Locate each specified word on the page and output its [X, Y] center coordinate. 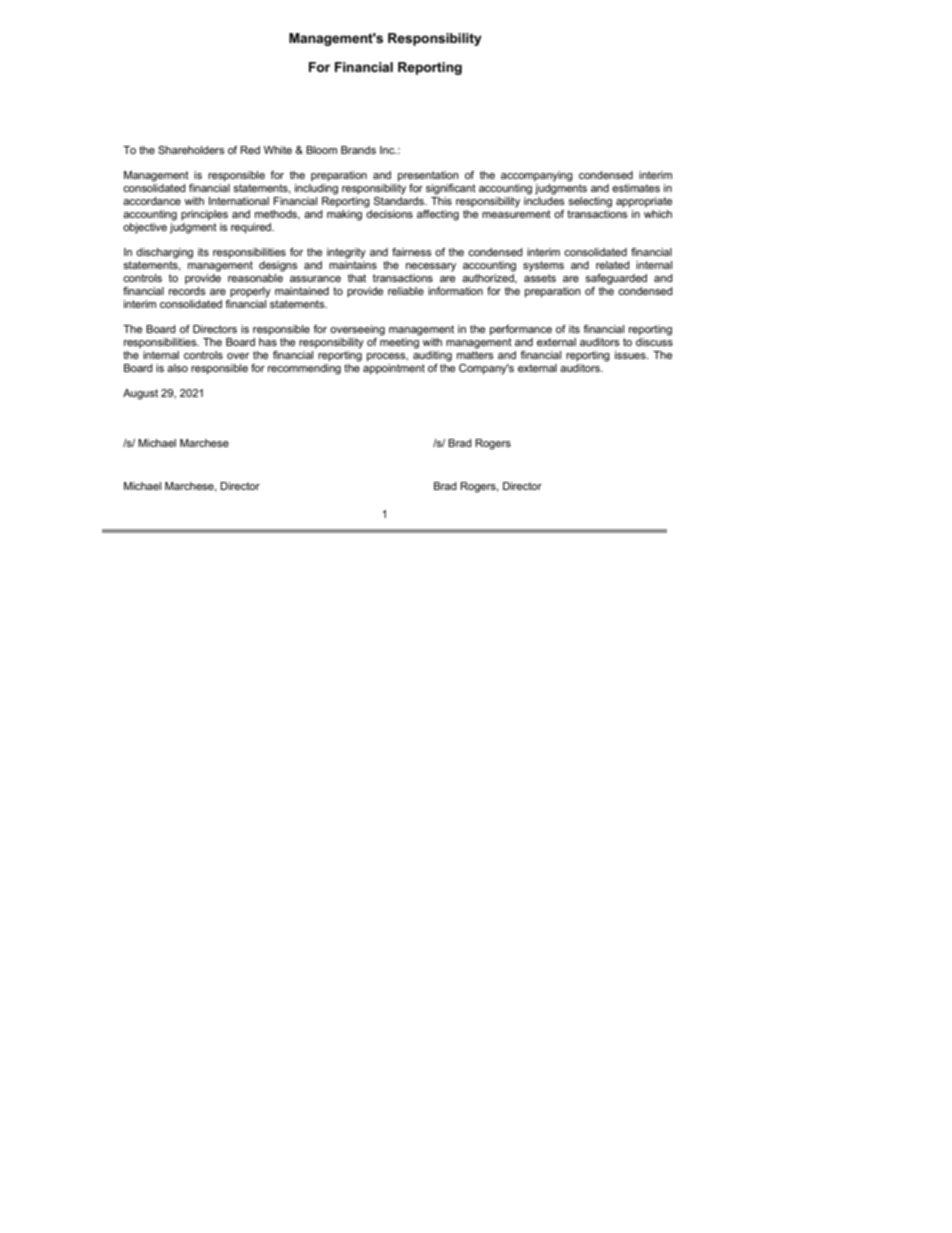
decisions [389, 214]
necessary [431, 267]
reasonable [256, 276]
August [140, 394]
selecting [590, 202]
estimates [636, 188]
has [268, 340]
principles [204, 215]
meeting [400, 342]
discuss [654, 340]
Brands [358, 150]
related [613, 265]
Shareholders [191, 150]
